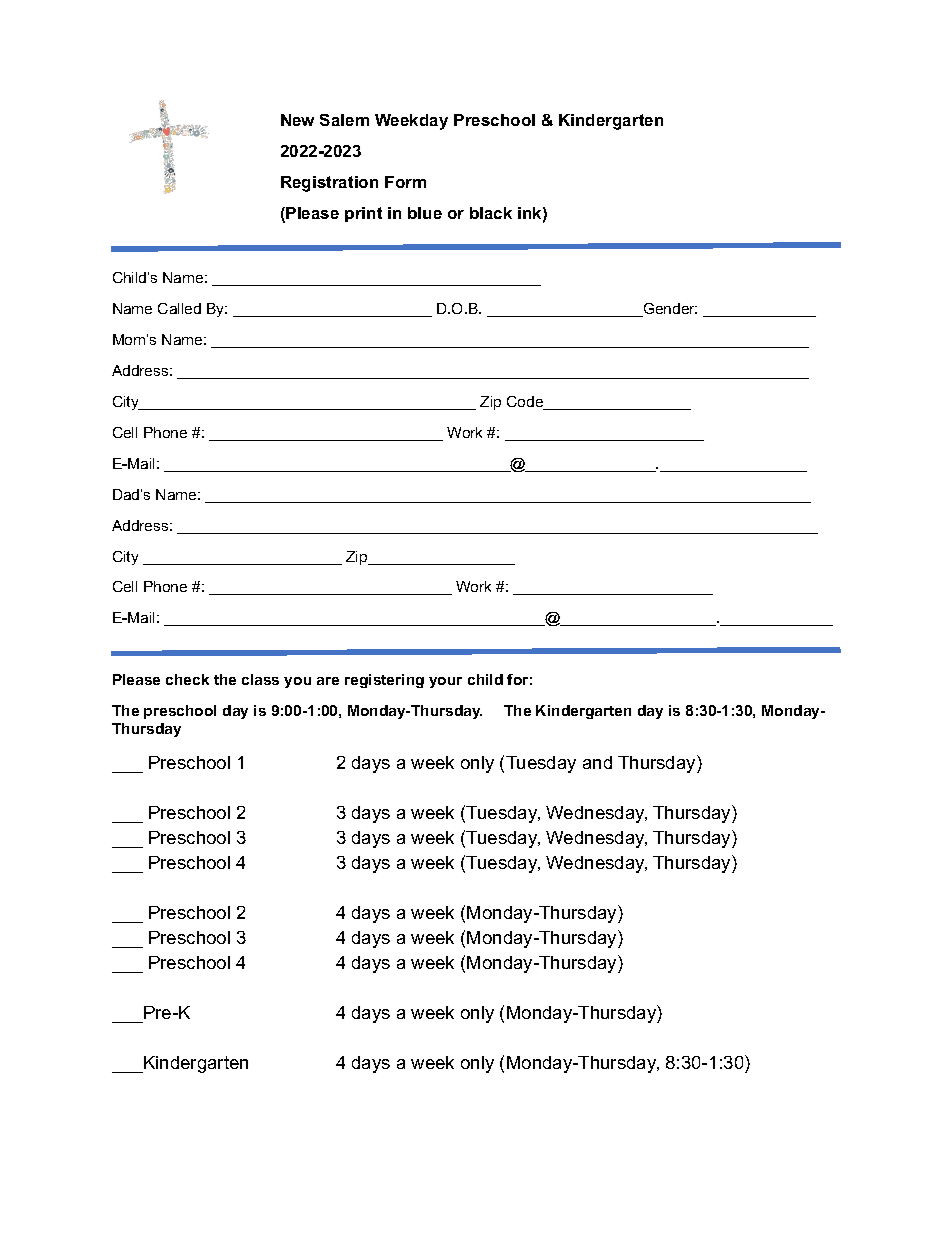  I want to click on class, so click(260, 679).
